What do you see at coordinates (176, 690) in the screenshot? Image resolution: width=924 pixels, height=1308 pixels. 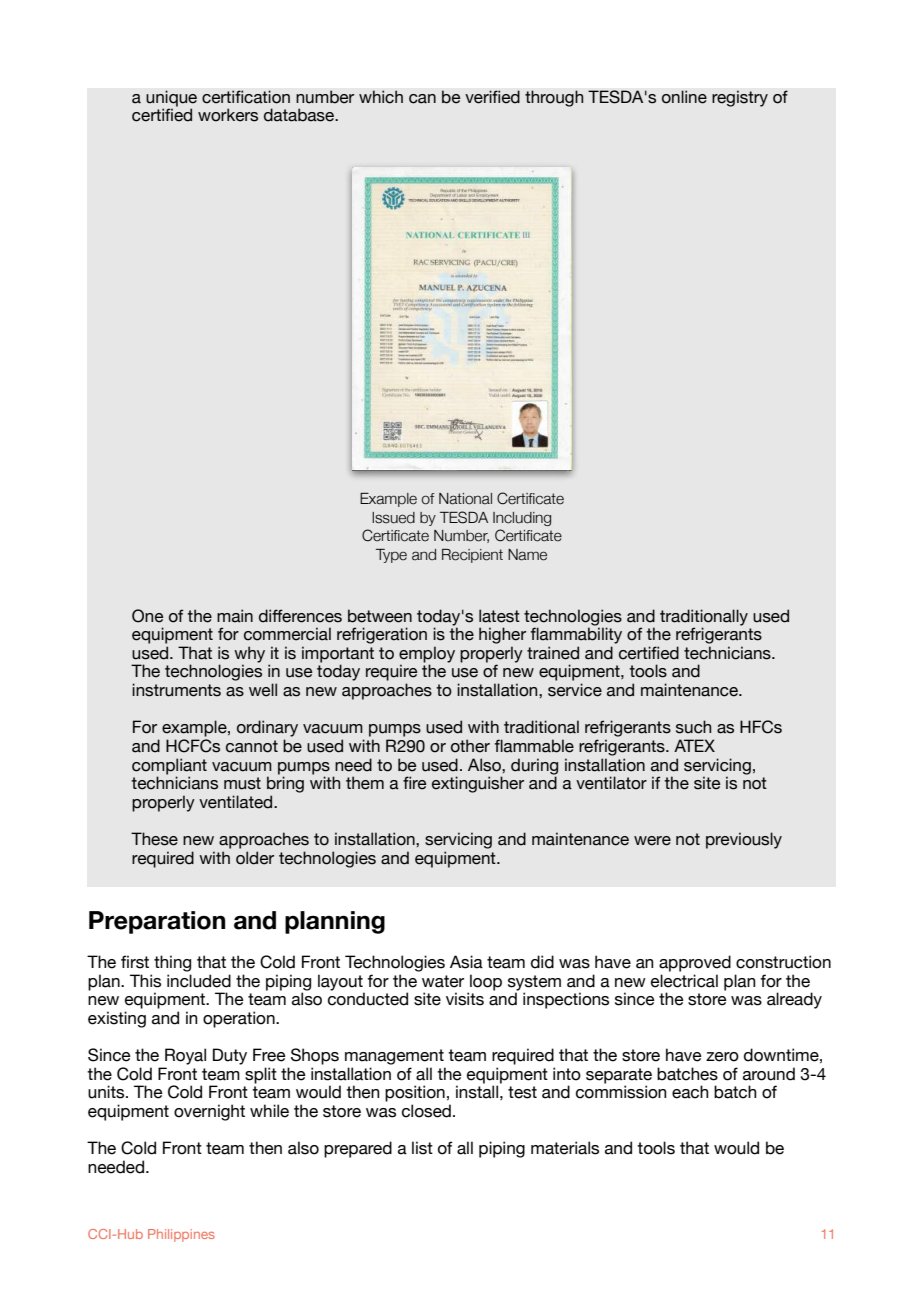 I see `instruments` at bounding box center [176, 690].
